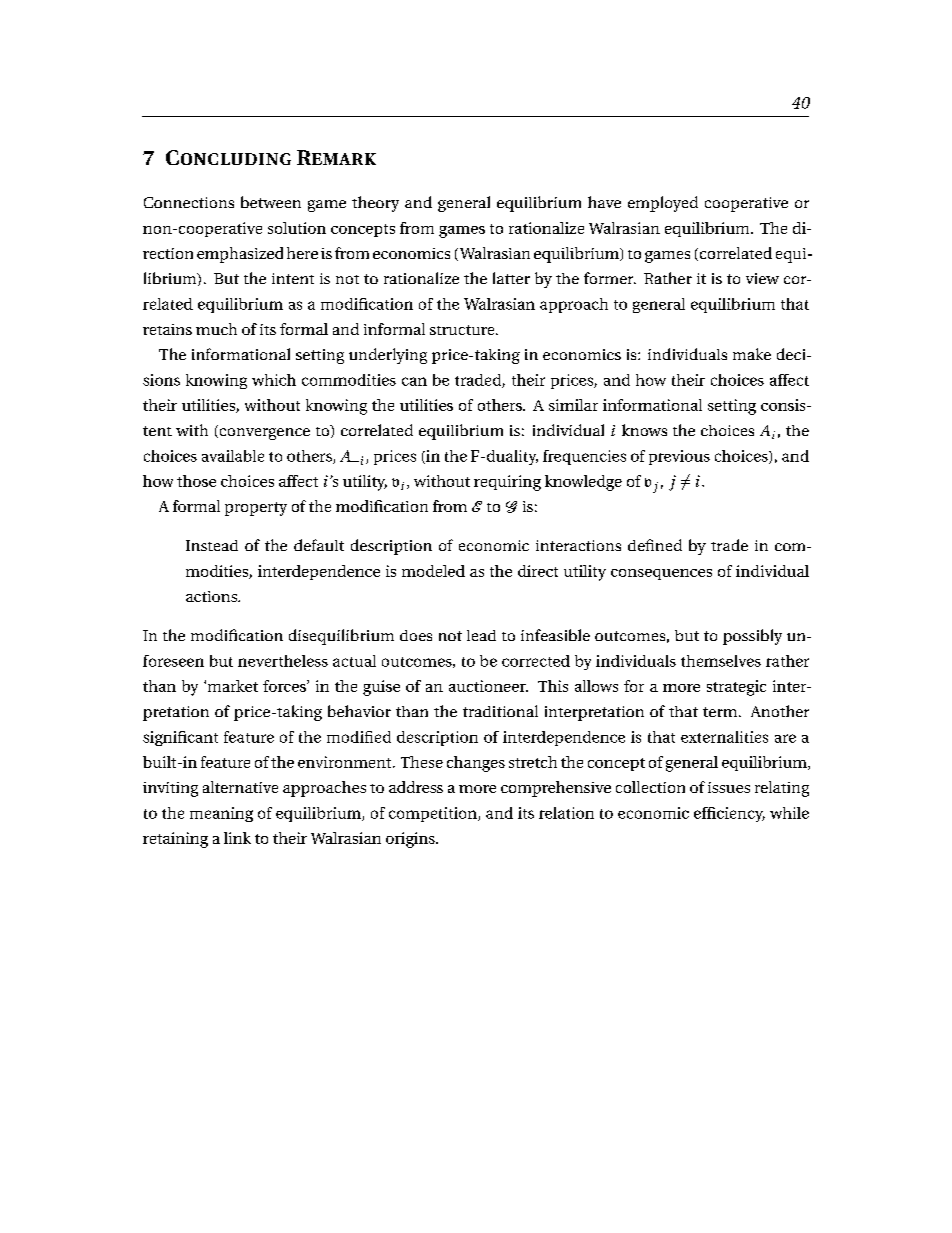  Describe the element at coordinates (256, 509) in the screenshot. I see `property` at that location.
